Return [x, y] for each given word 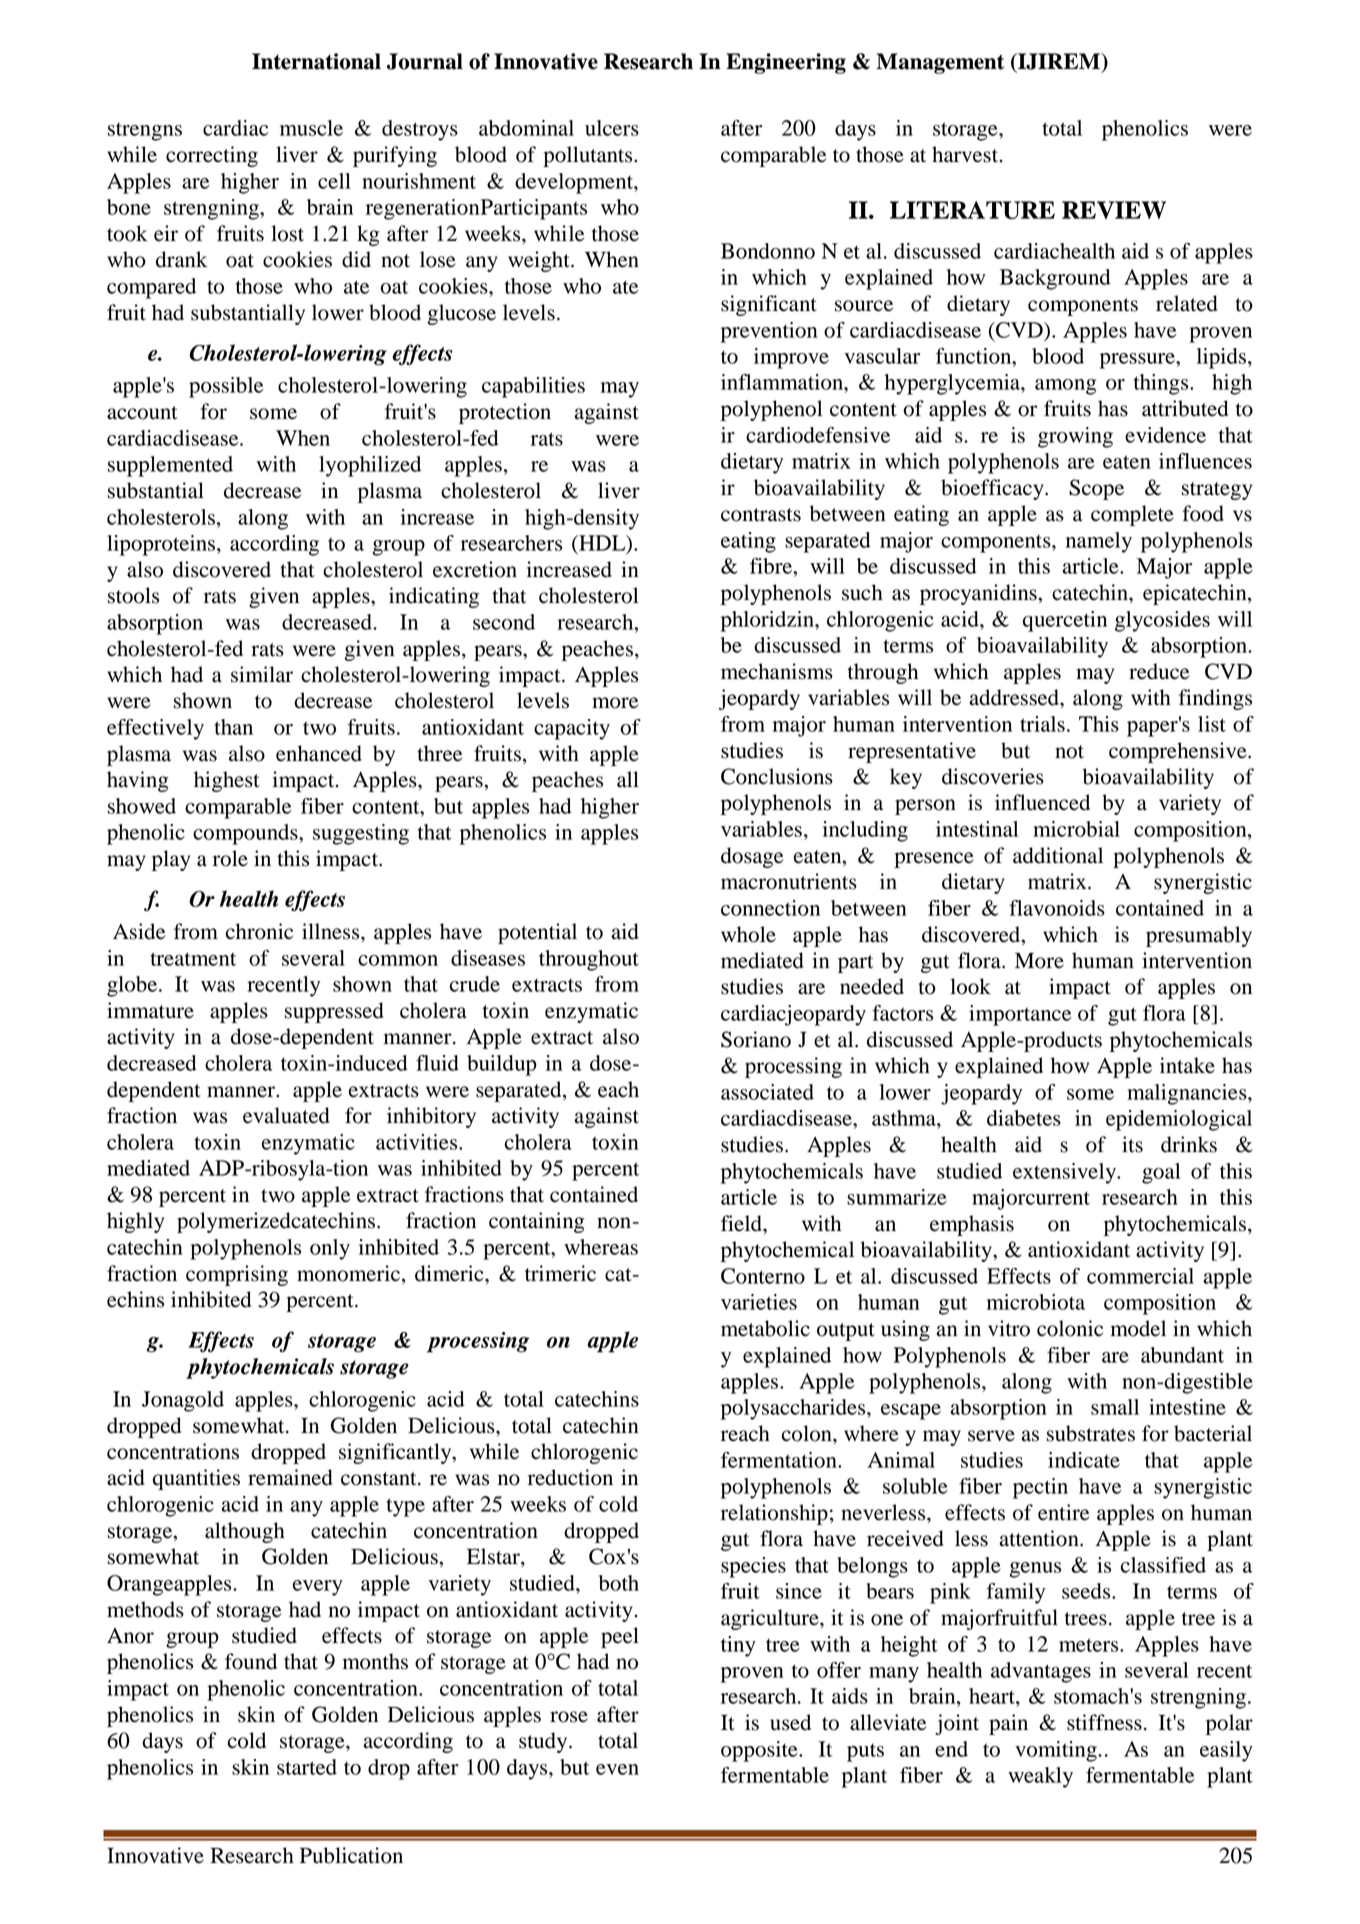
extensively [1065, 1173]
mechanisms [777, 671]
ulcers [612, 128]
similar [262, 674]
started [307, 1767]
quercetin [1065, 621]
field [742, 1223]
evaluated [286, 1115]
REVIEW [1114, 210]
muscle [311, 128]
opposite [760, 1751]
